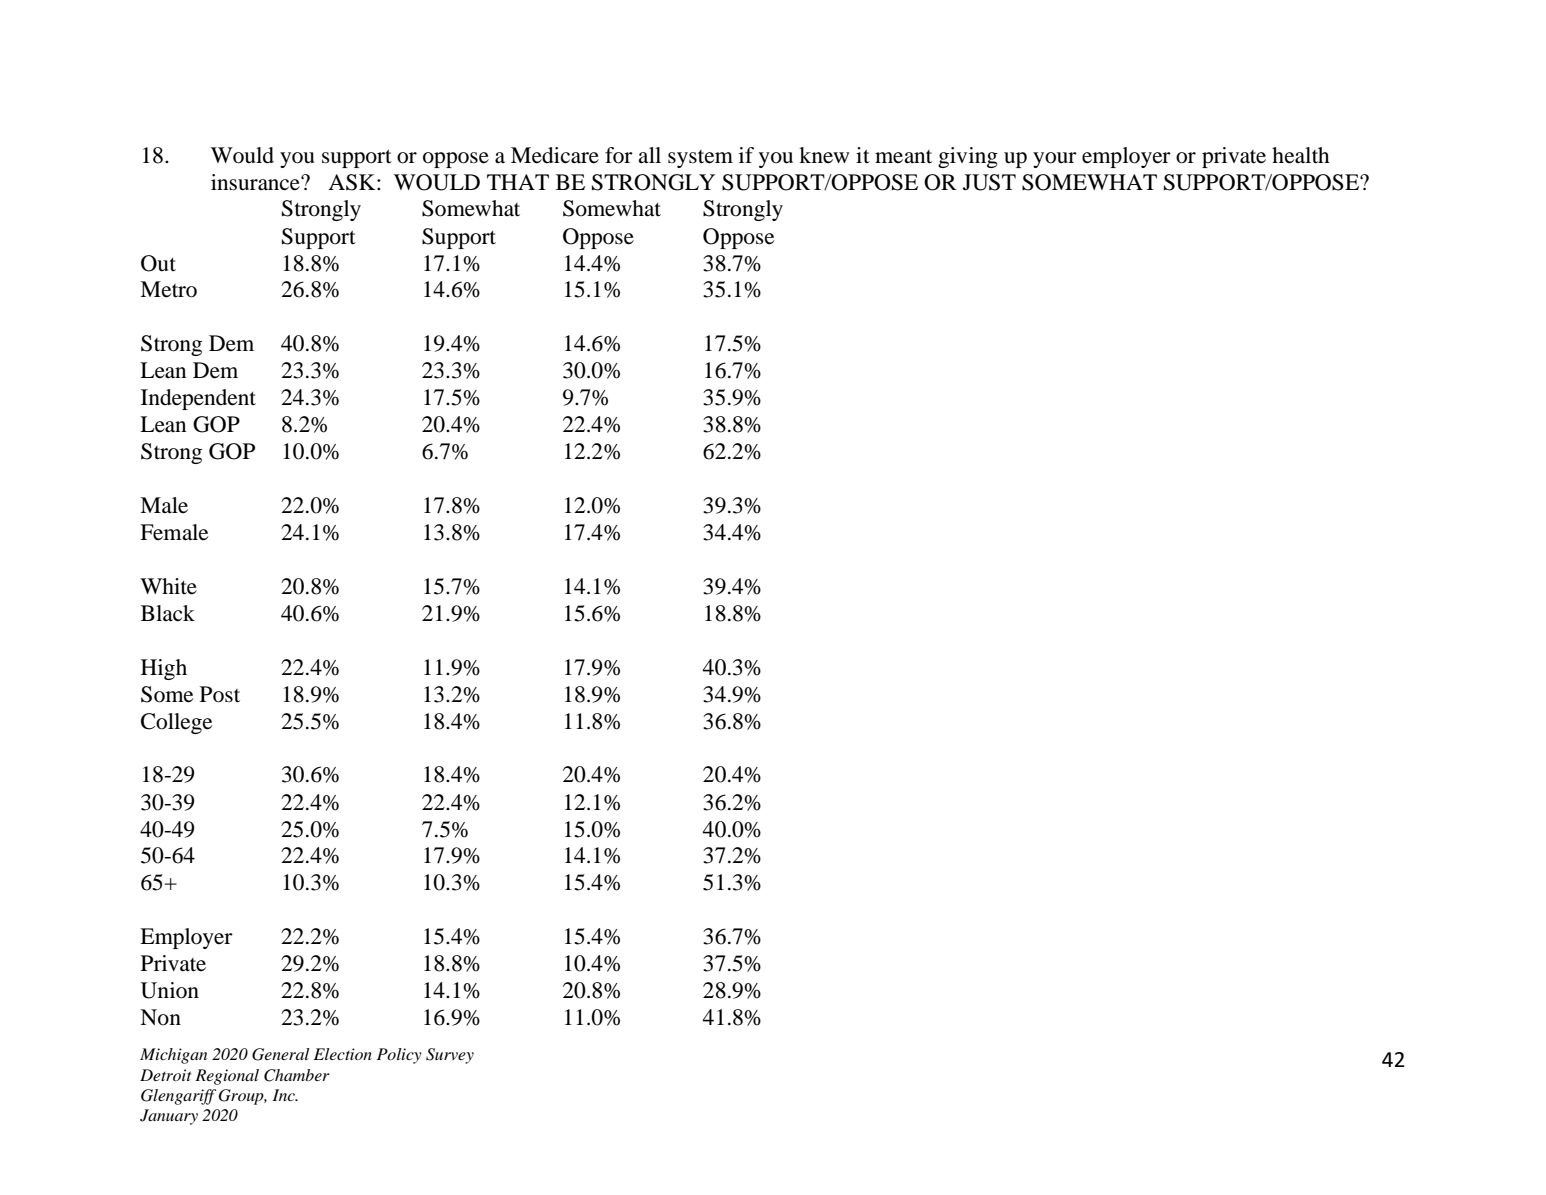 The image size is (1546, 1195). I want to click on Black, so click(168, 613).
